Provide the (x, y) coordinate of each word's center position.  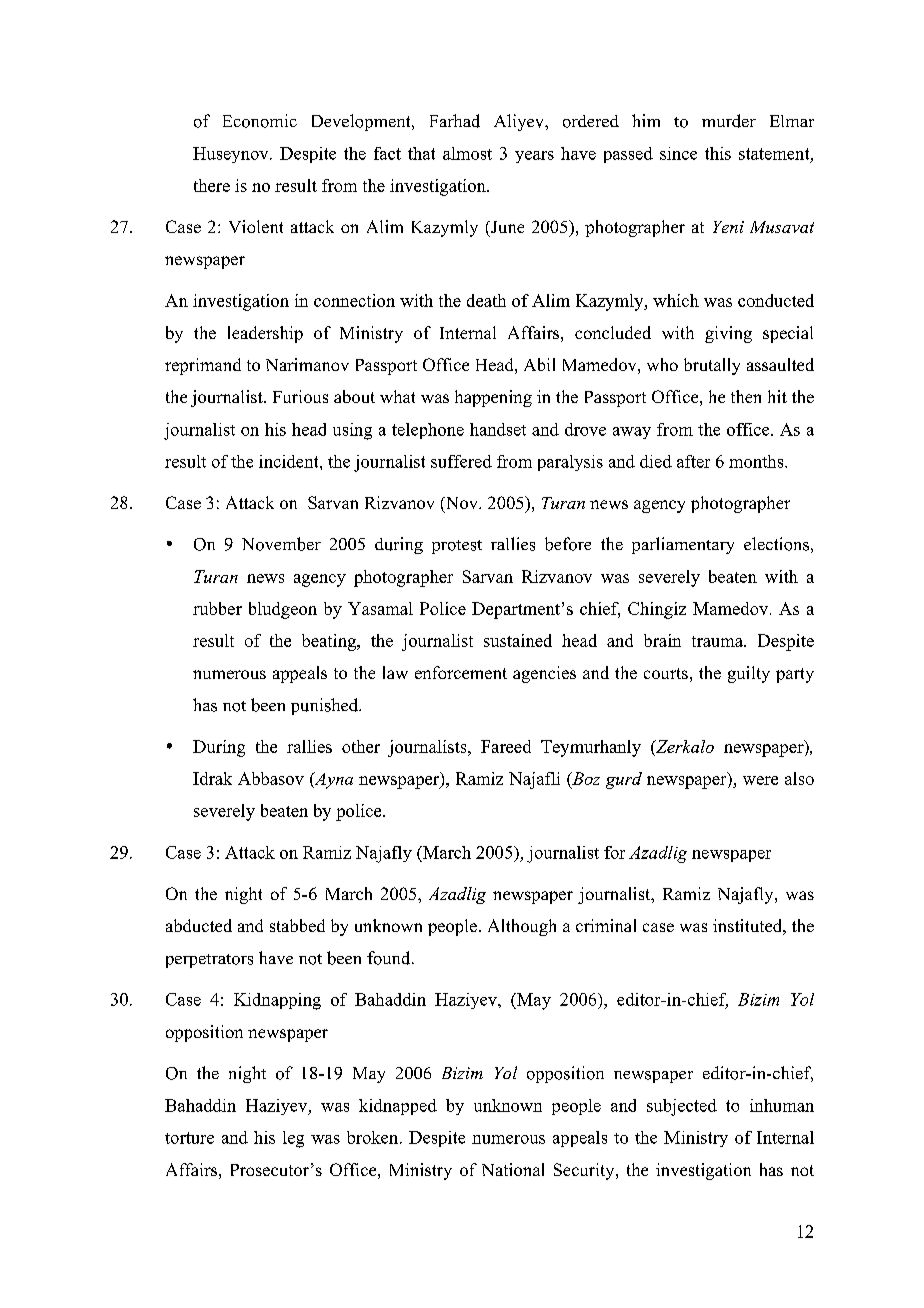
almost (467, 153)
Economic (260, 121)
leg (293, 1139)
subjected (682, 1107)
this (718, 153)
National (513, 1169)
